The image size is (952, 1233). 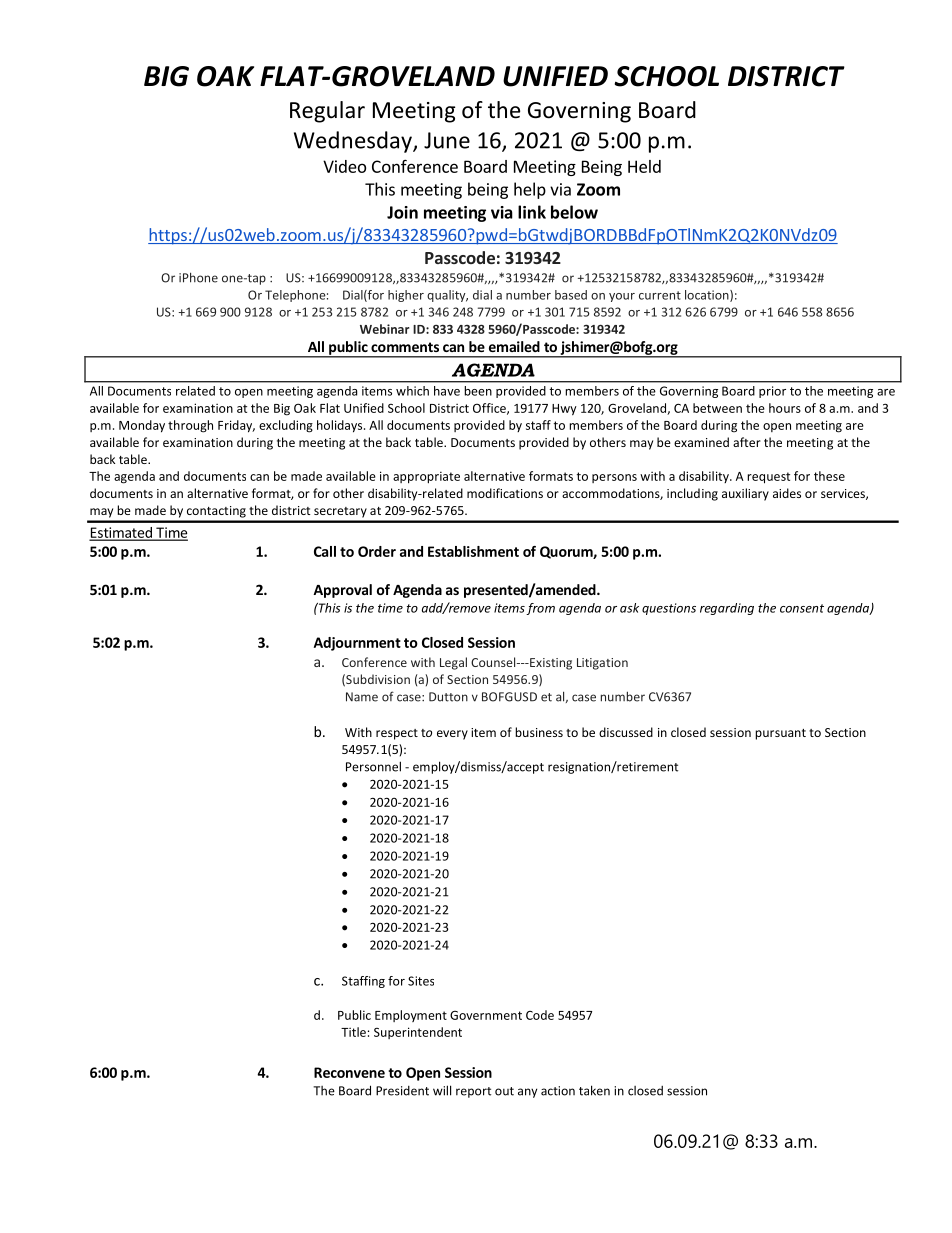 I want to click on report, so click(x=473, y=1092).
